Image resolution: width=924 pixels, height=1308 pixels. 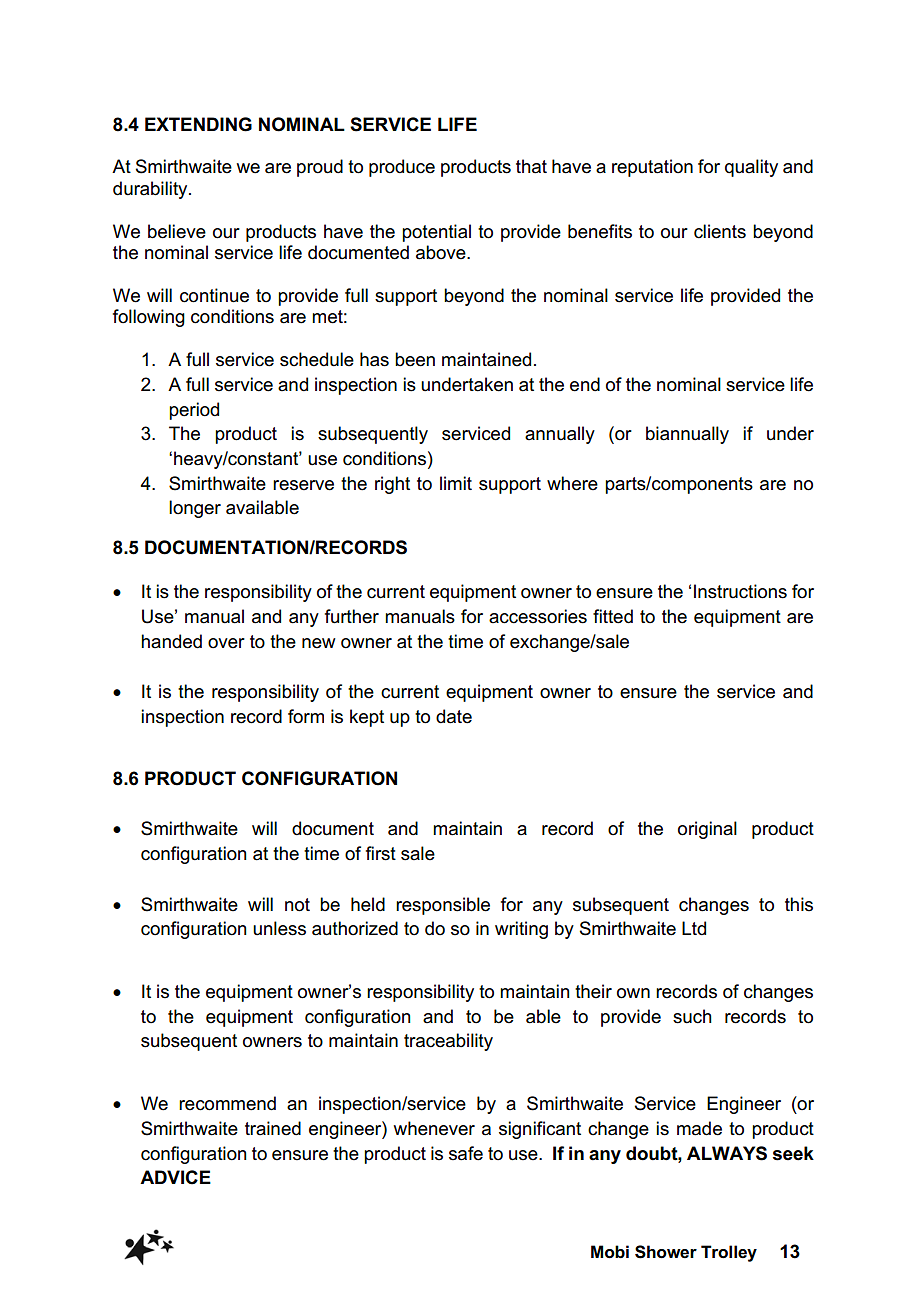 I want to click on quality, so click(x=751, y=168).
